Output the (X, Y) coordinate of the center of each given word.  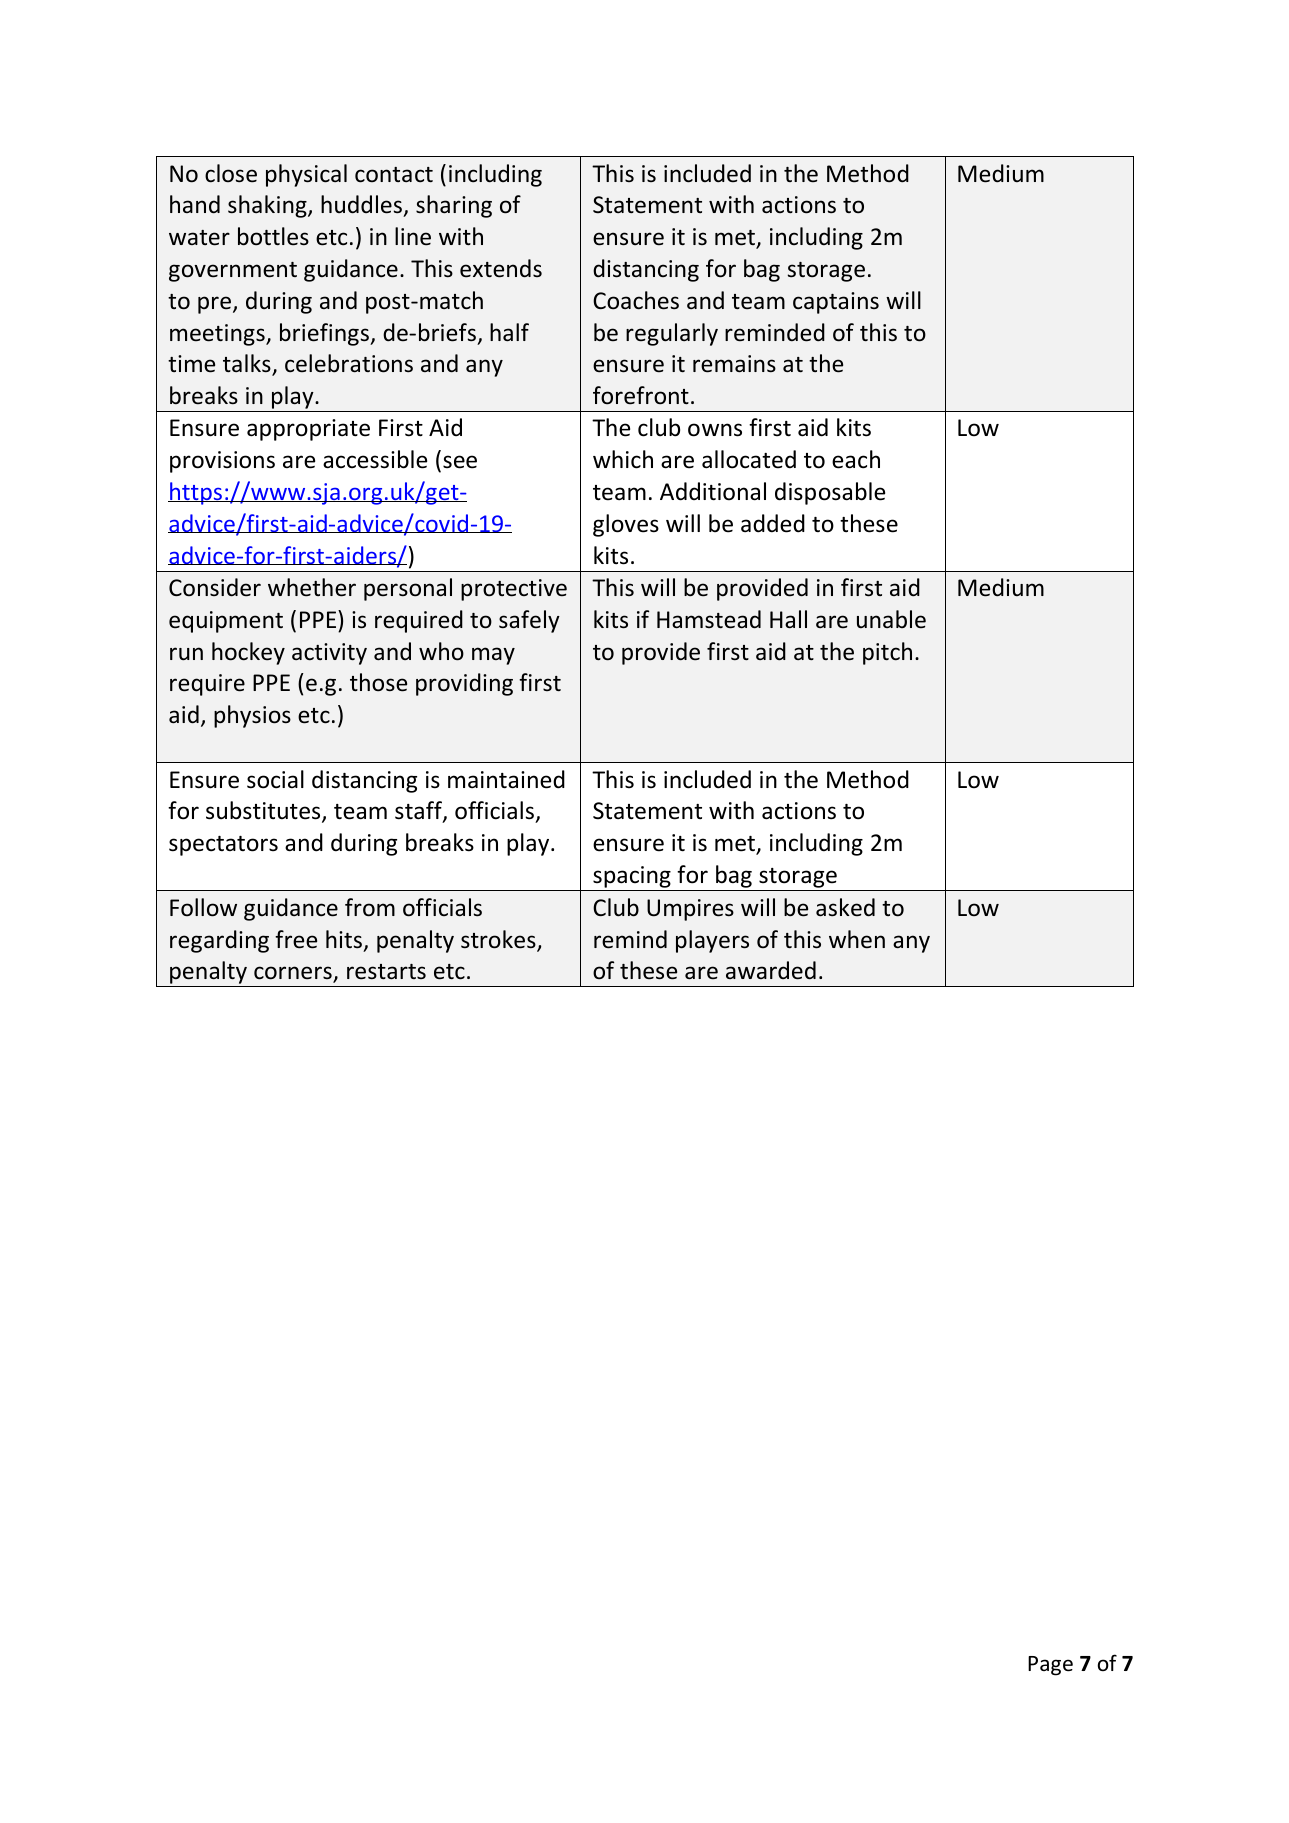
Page (1050, 1666)
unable (891, 619)
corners (294, 974)
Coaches (636, 300)
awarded (771, 970)
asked (845, 907)
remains (734, 364)
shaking (268, 206)
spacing (632, 878)
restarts (386, 972)
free (296, 939)
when (857, 939)
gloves (626, 525)
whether (312, 587)
